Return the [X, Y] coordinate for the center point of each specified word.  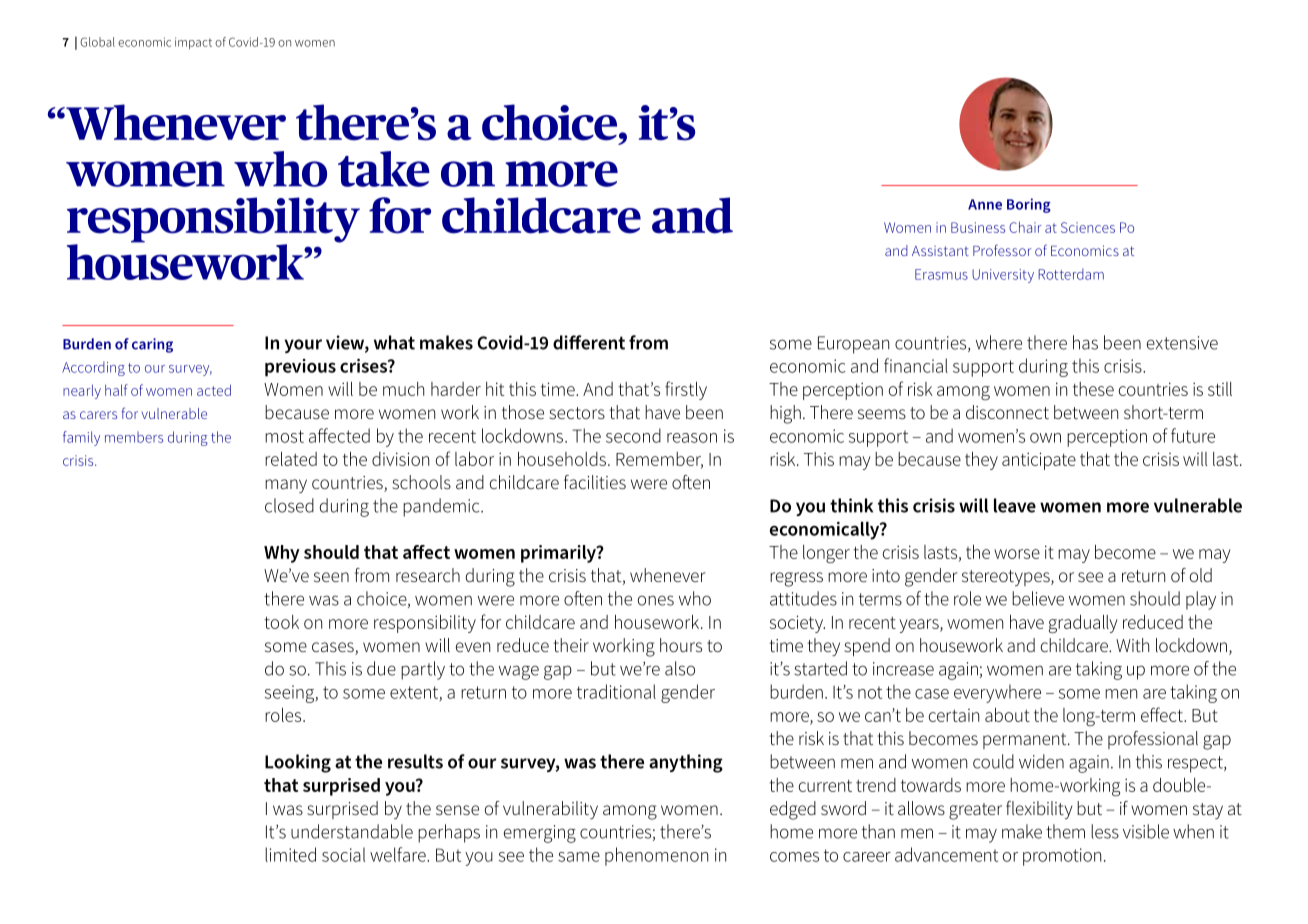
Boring [1029, 205]
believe [1038, 598]
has [1085, 342]
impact [193, 43]
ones [655, 600]
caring [152, 345]
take [384, 169]
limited [290, 854]
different [589, 342]
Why [282, 554]
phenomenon [656, 856]
